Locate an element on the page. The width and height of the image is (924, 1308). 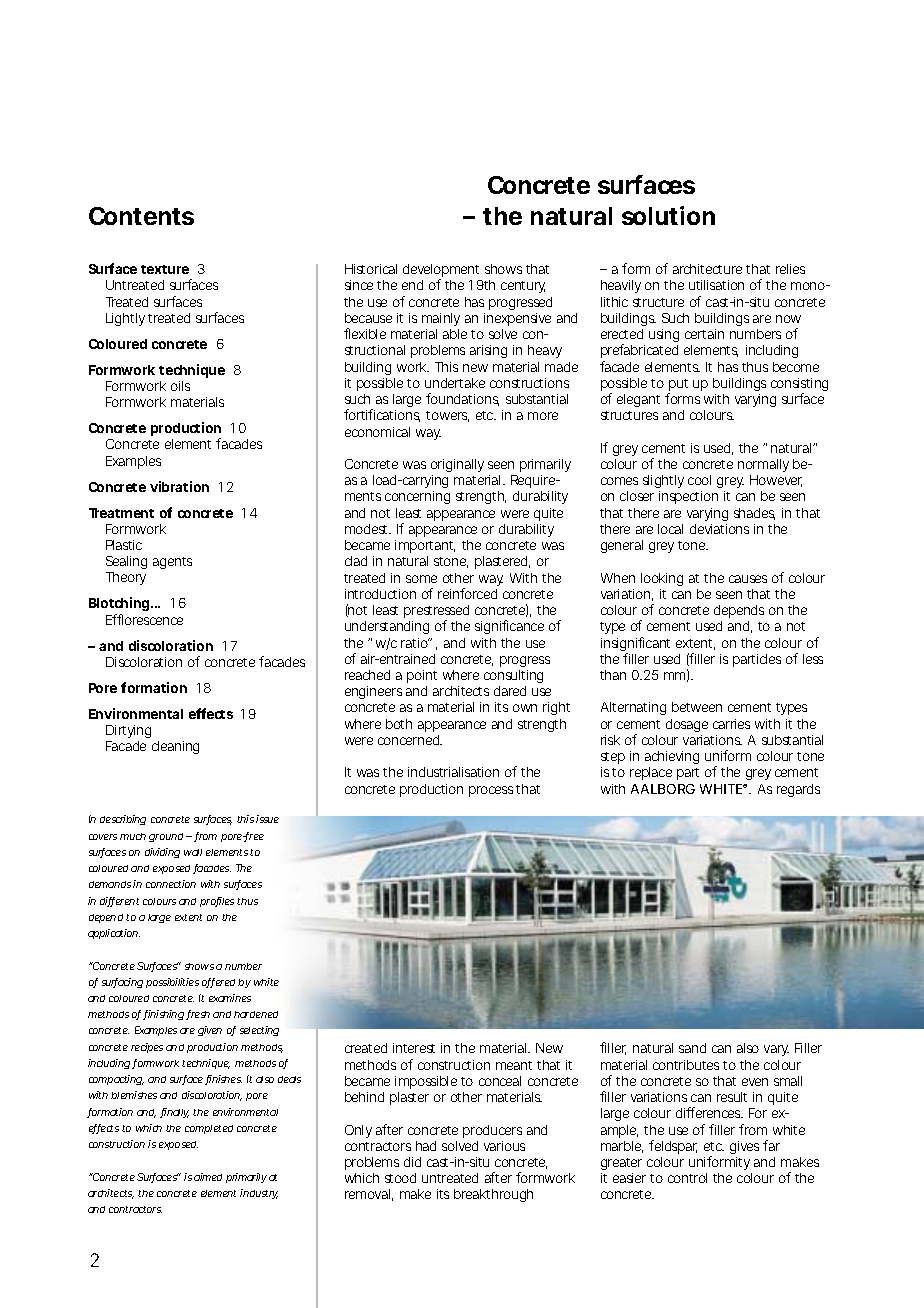
did is located at coordinates (412, 1162).
